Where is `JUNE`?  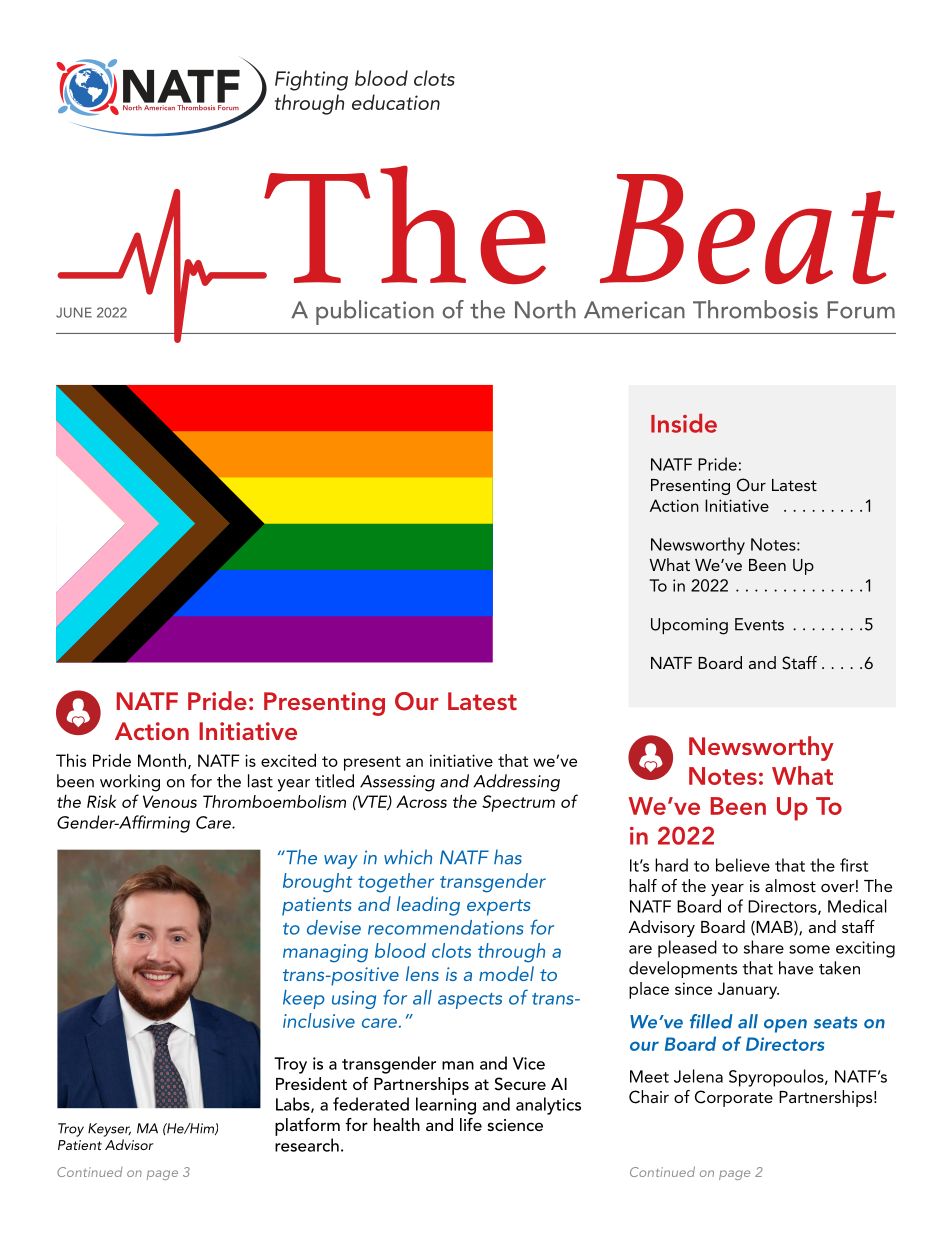
JUNE is located at coordinates (74, 312).
